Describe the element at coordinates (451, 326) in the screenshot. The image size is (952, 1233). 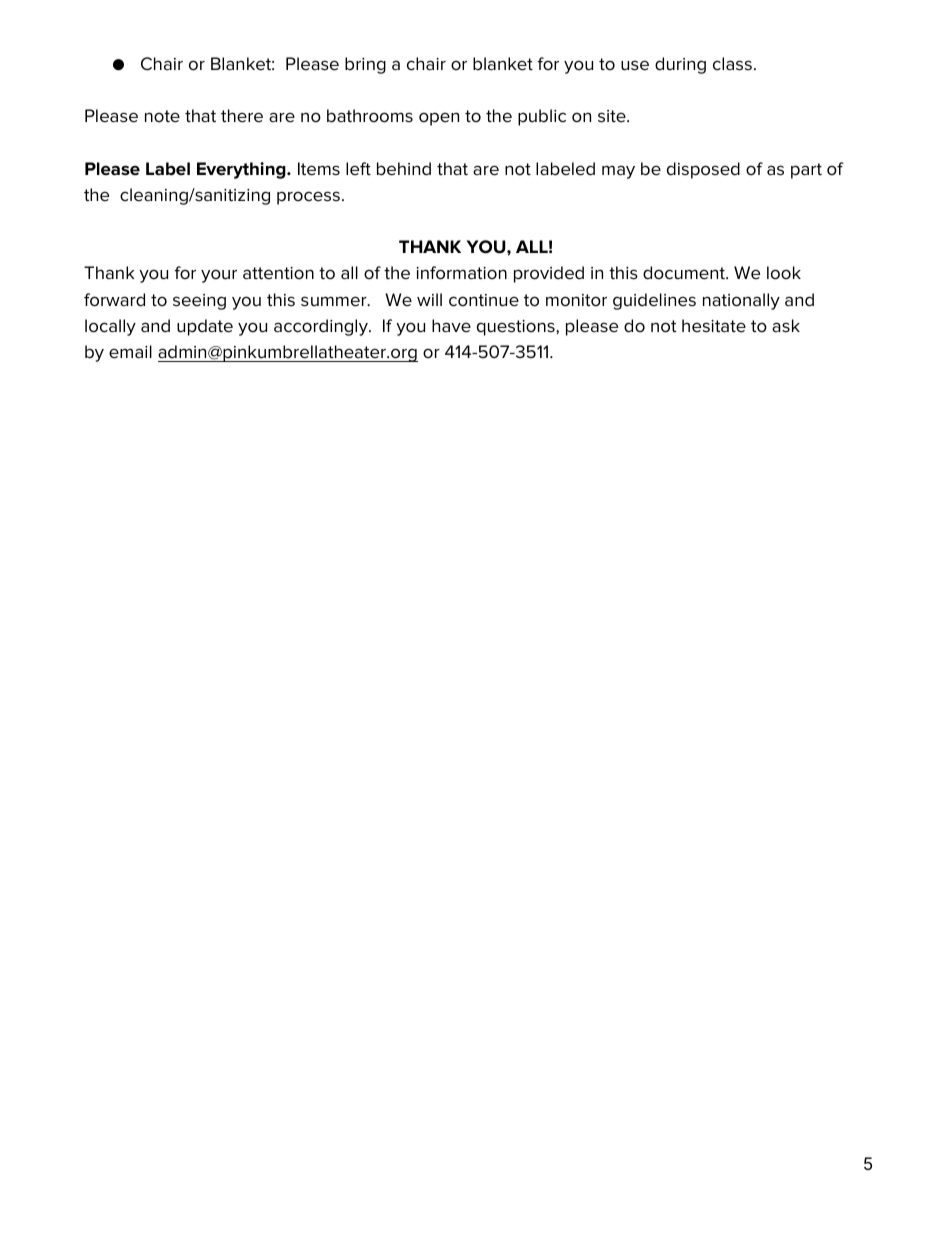
I see `have` at that location.
